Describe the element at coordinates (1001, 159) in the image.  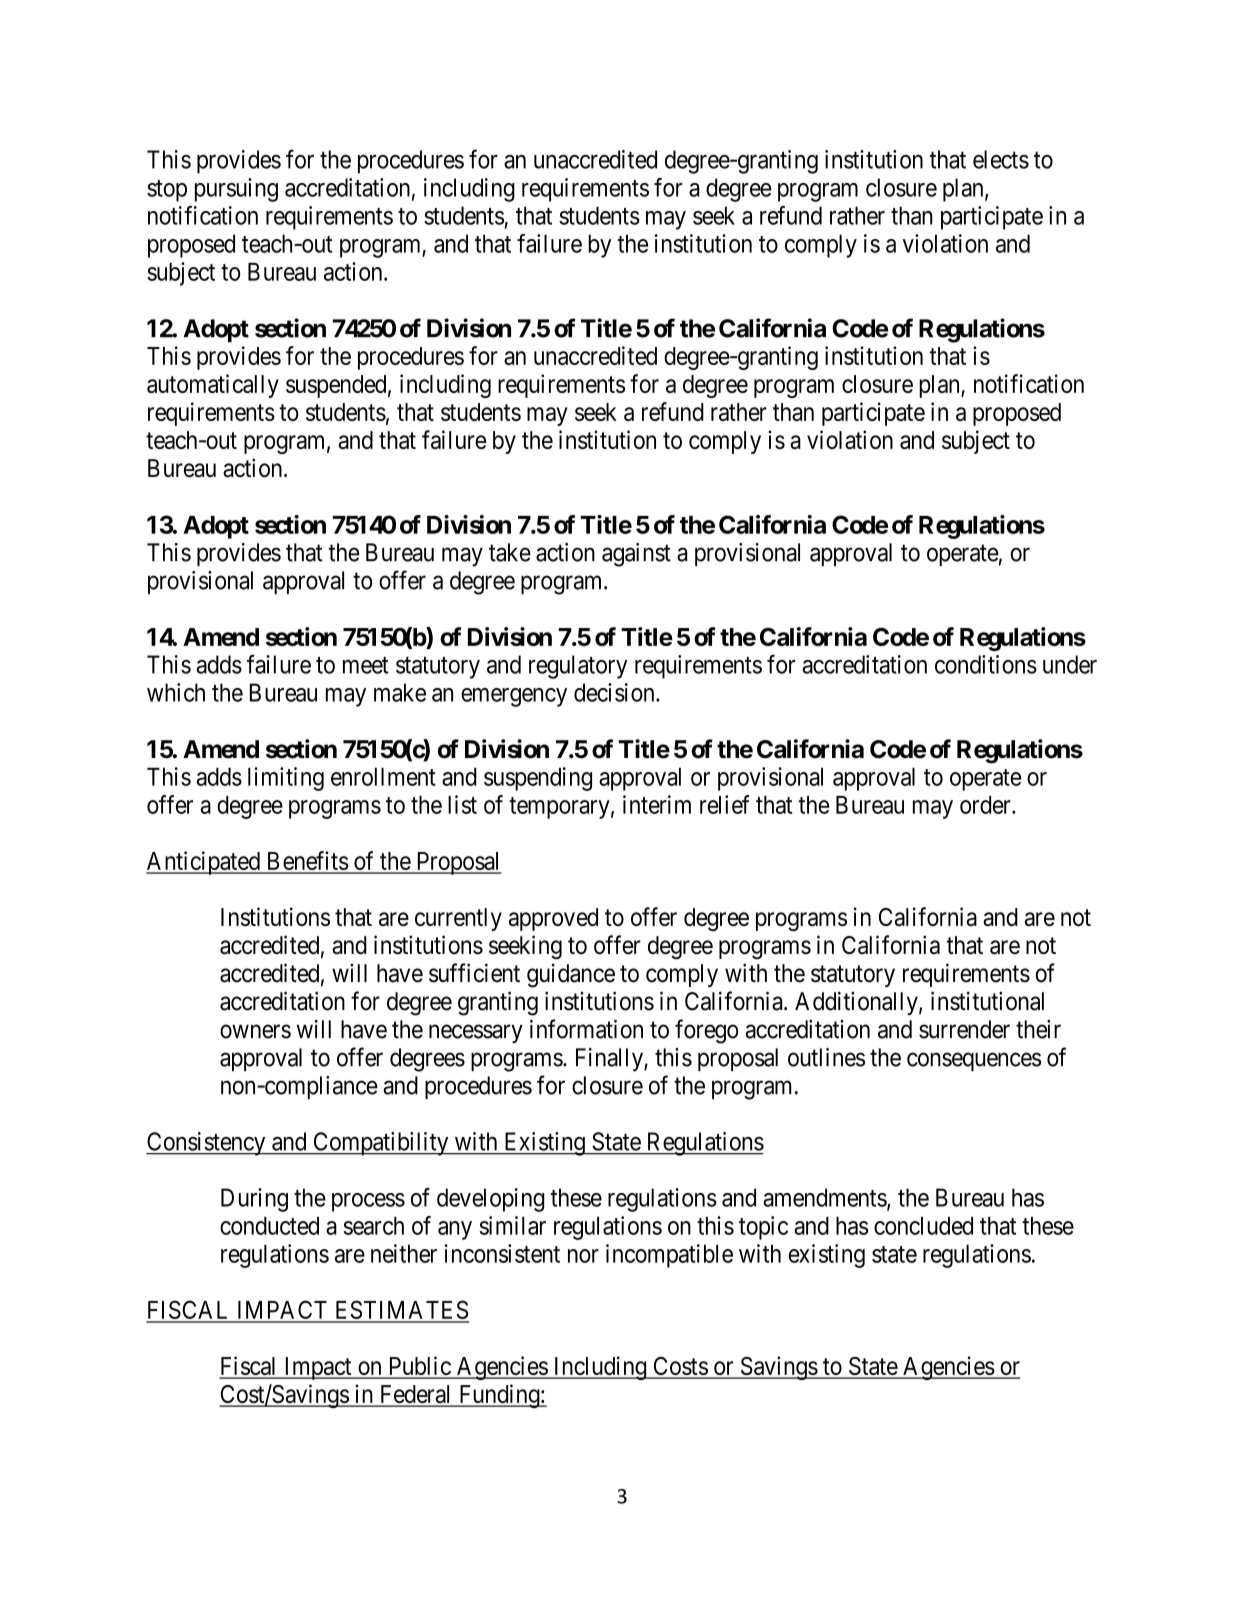
I see `elects` at that location.
